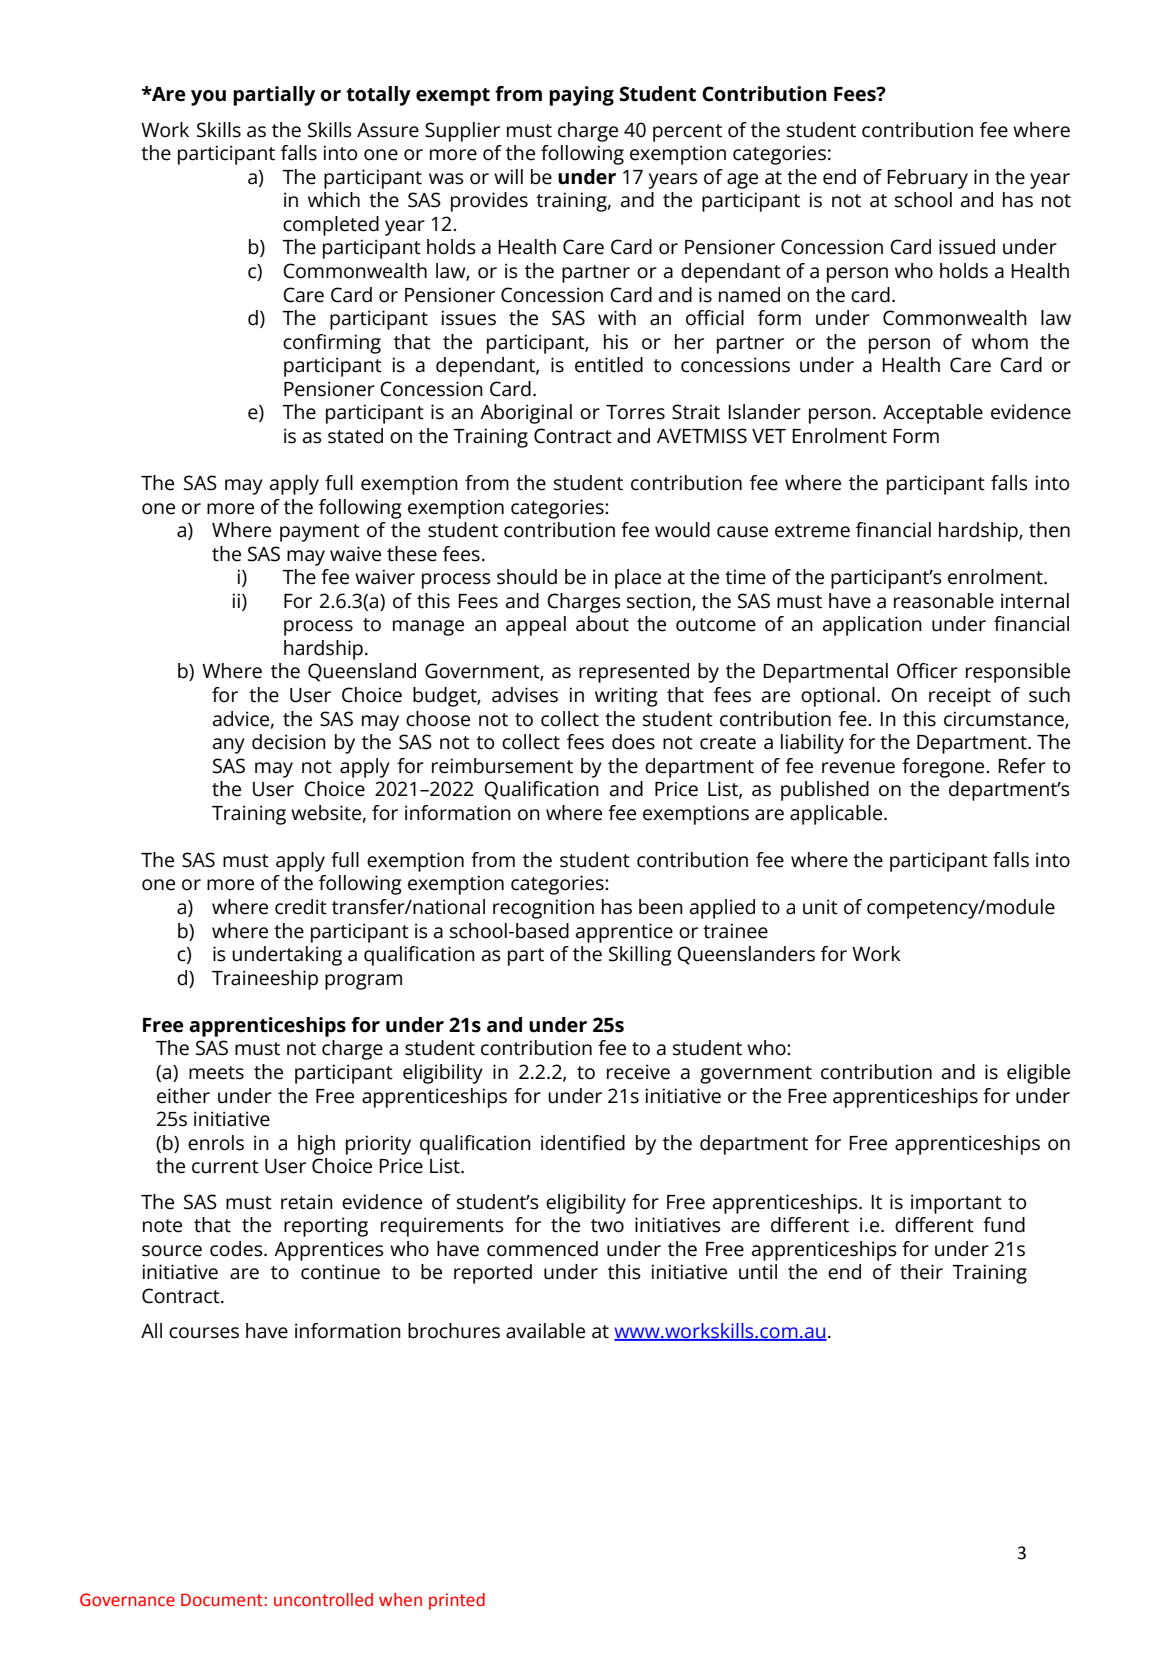 This screenshot has width=1170, height=1653. I want to click on you, so click(208, 98).
